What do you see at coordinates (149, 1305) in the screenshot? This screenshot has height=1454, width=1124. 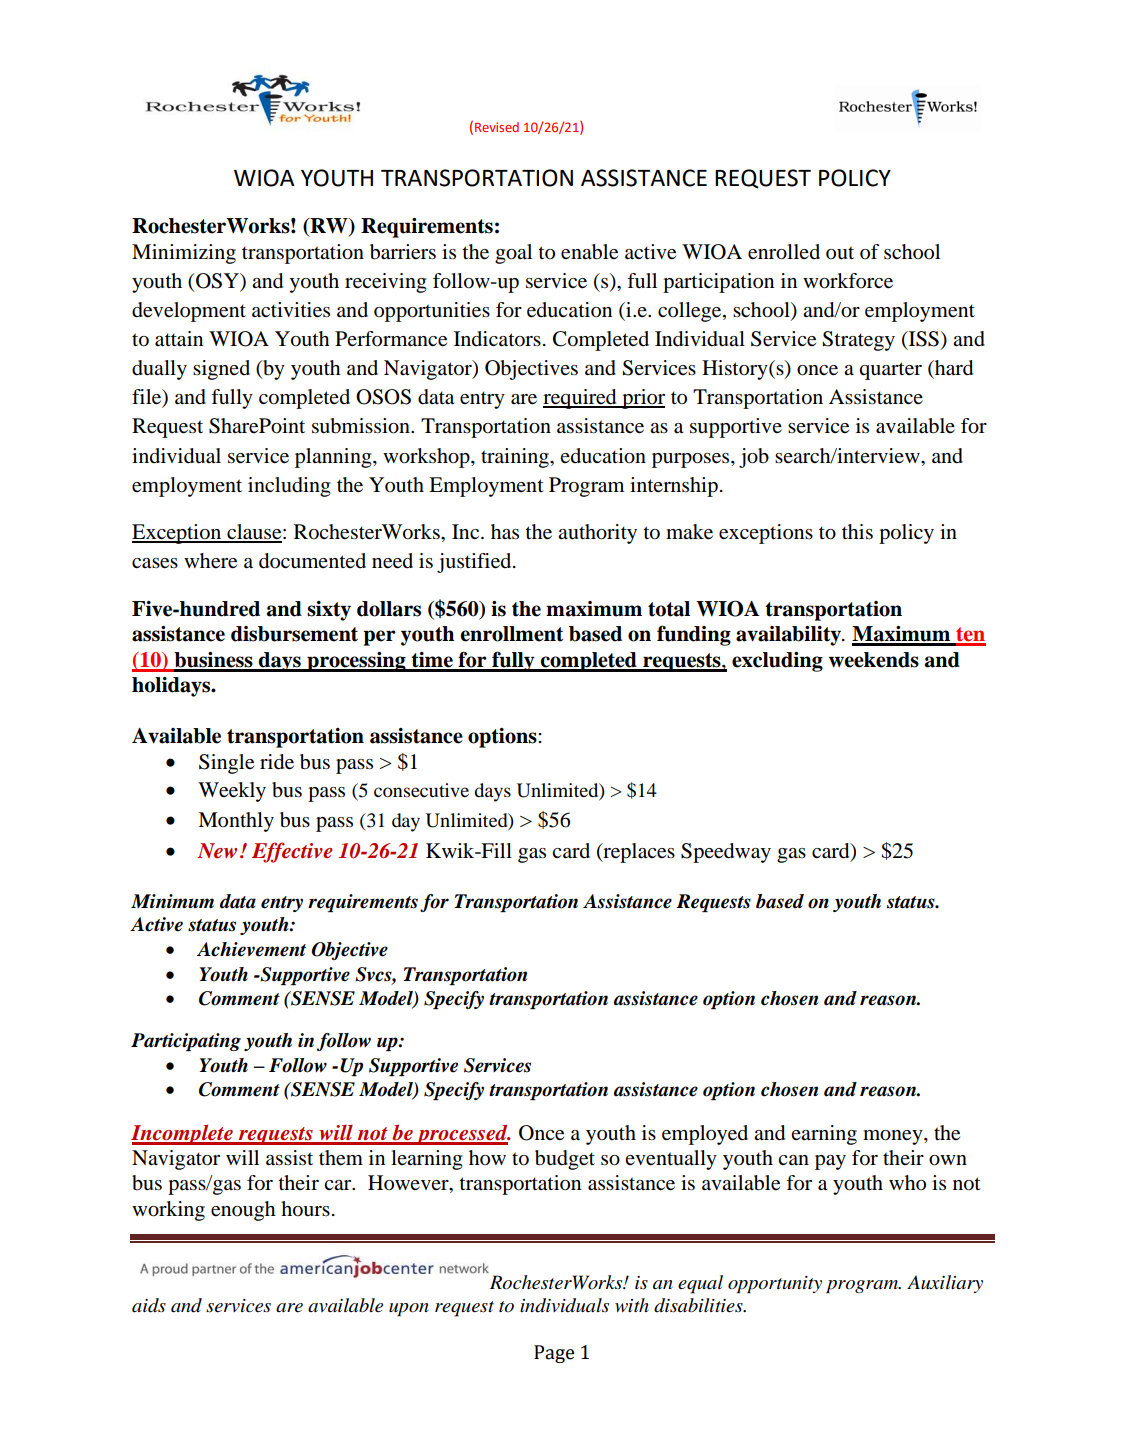 I see `aids` at bounding box center [149, 1305].
